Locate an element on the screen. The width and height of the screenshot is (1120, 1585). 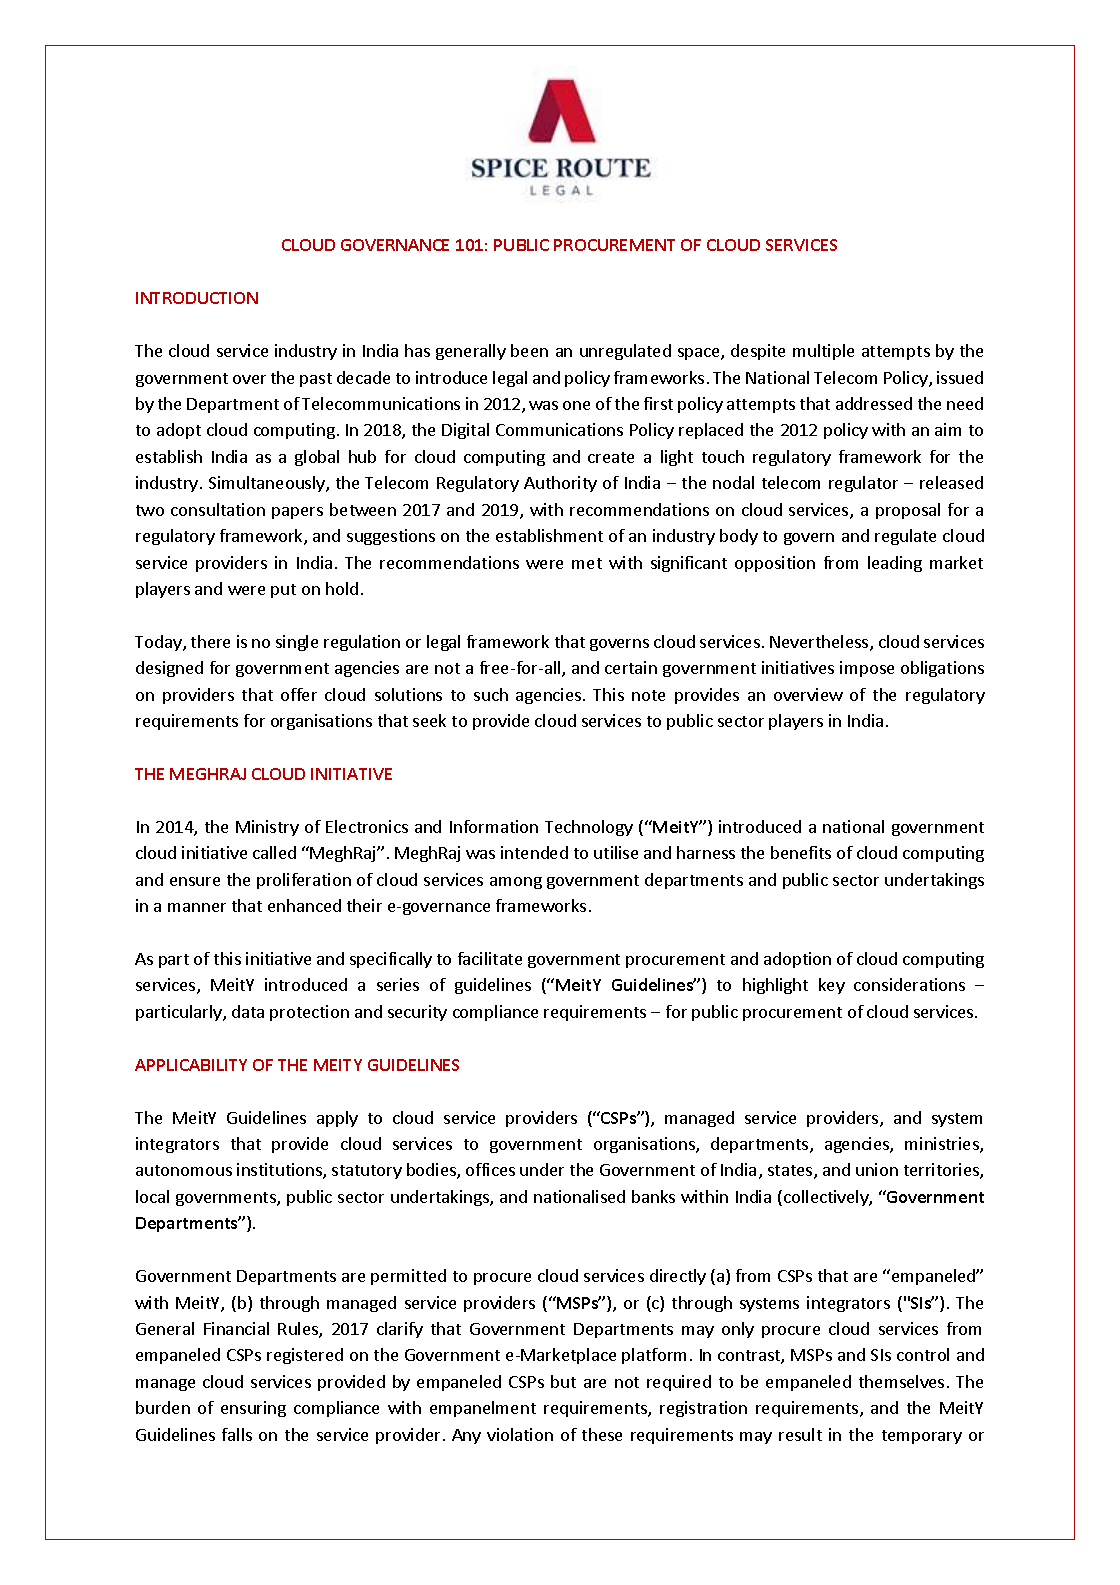
impose is located at coordinates (867, 669).
